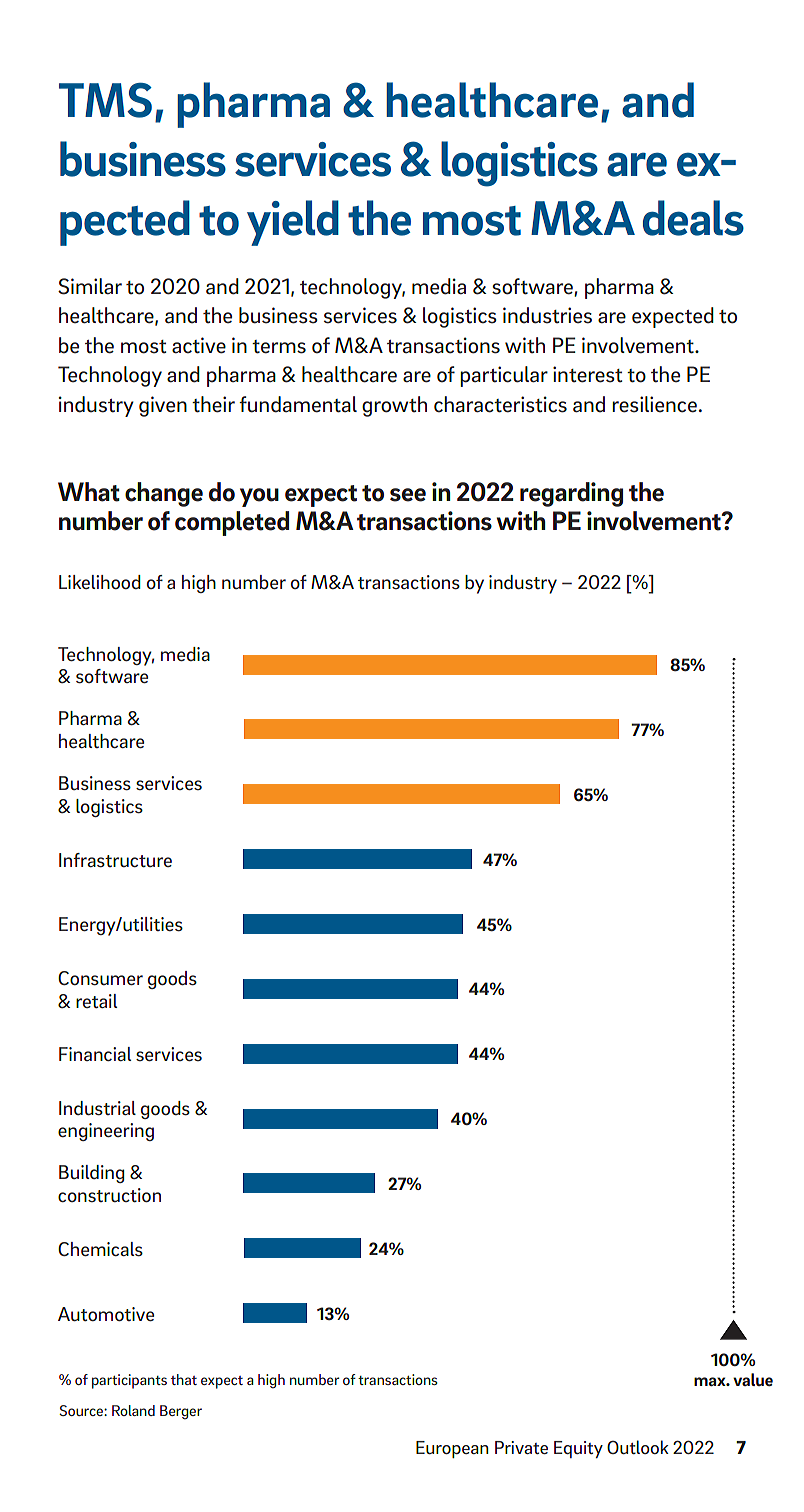  I want to click on TMS, so click(105, 100).
